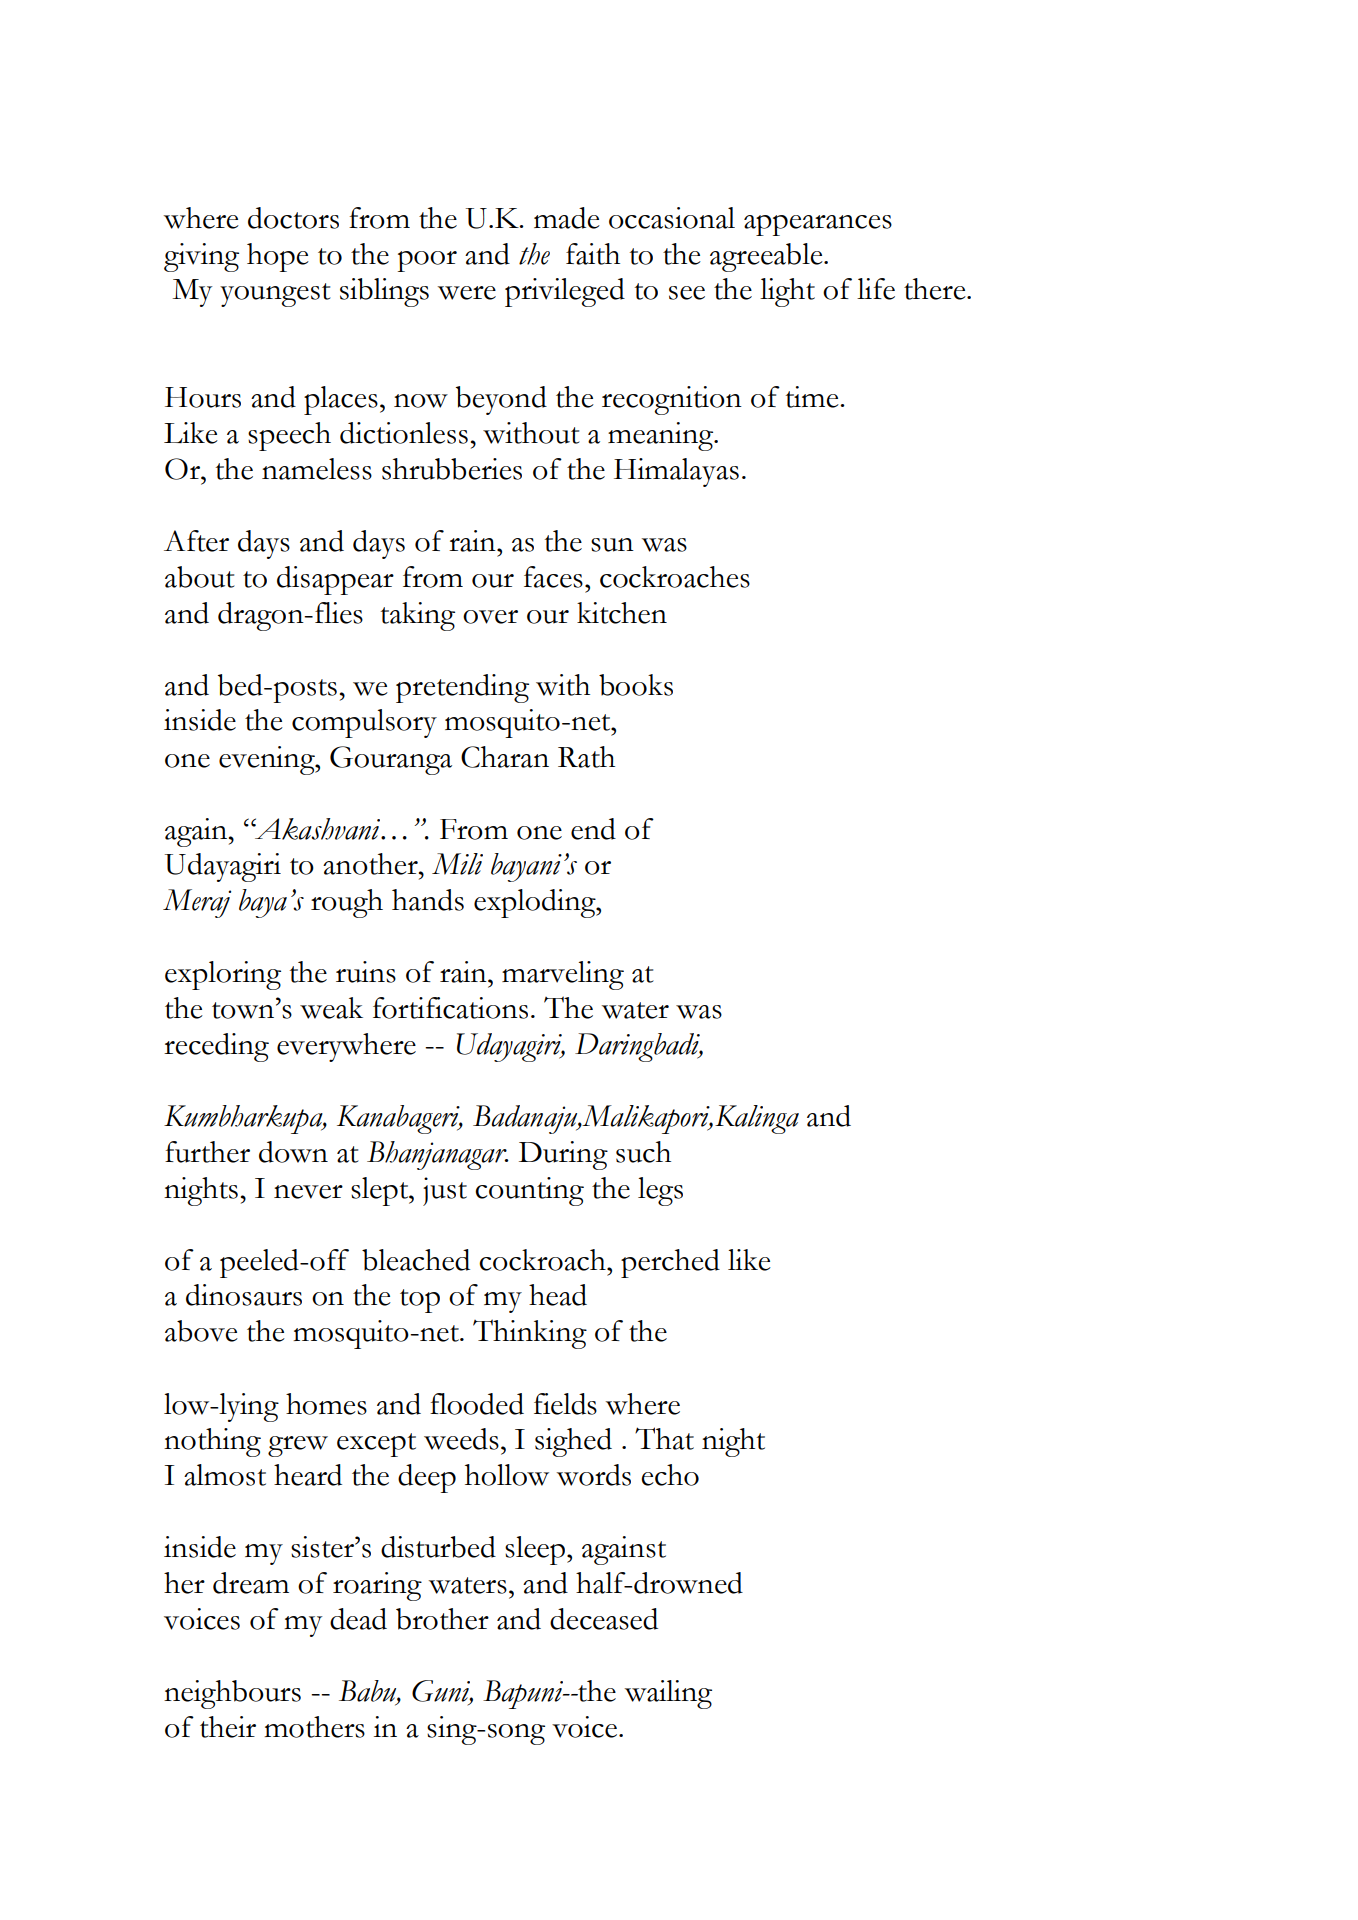 The image size is (1358, 1920). Describe the element at coordinates (278, 257) in the page. I see `hope` at that location.
